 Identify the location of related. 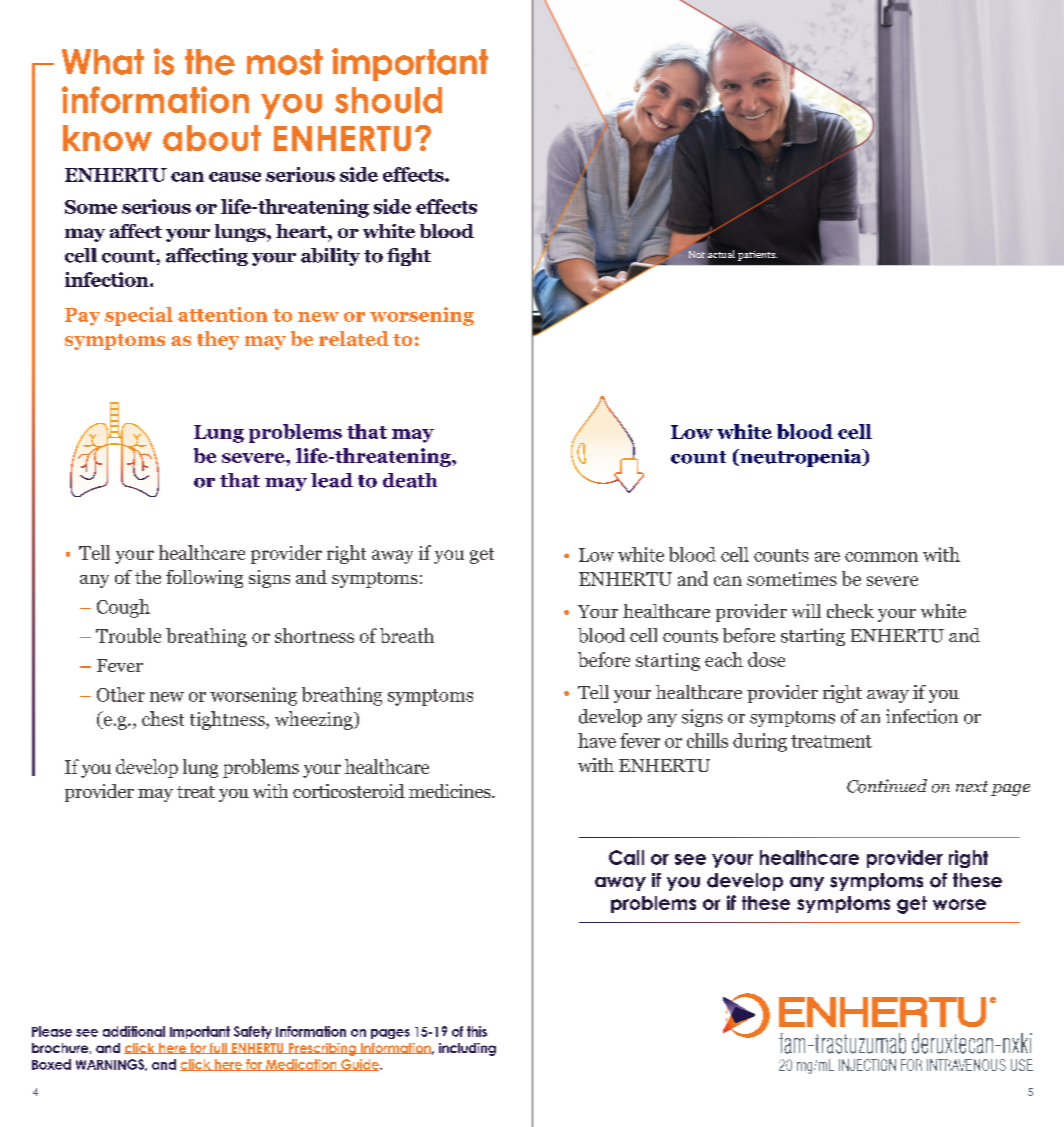
(354, 338).
